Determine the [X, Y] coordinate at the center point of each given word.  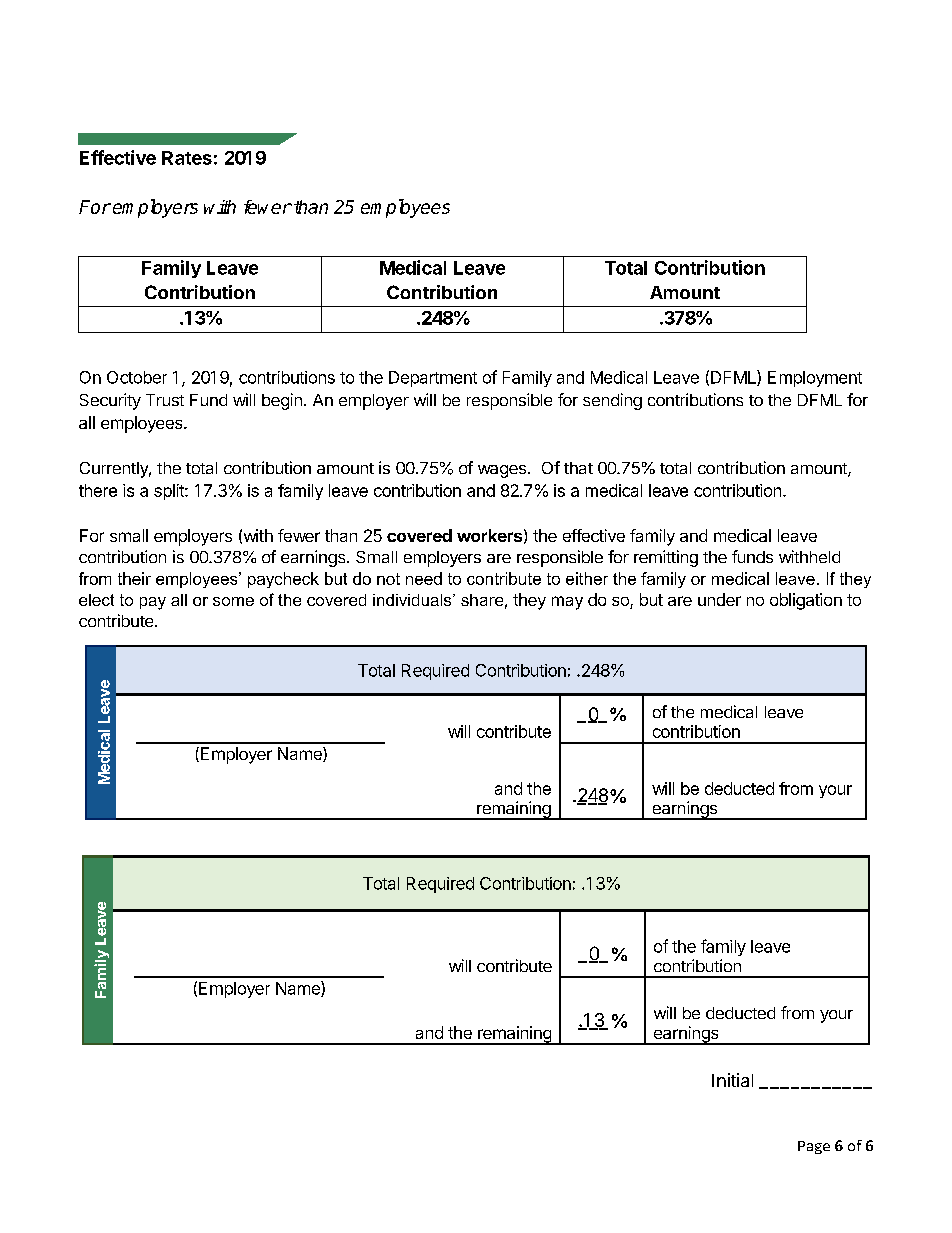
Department [433, 379]
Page [814, 1147]
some [233, 601]
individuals [413, 600]
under [719, 599]
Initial [732, 1080]
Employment [815, 379]
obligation [806, 601]
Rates [187, 158]
